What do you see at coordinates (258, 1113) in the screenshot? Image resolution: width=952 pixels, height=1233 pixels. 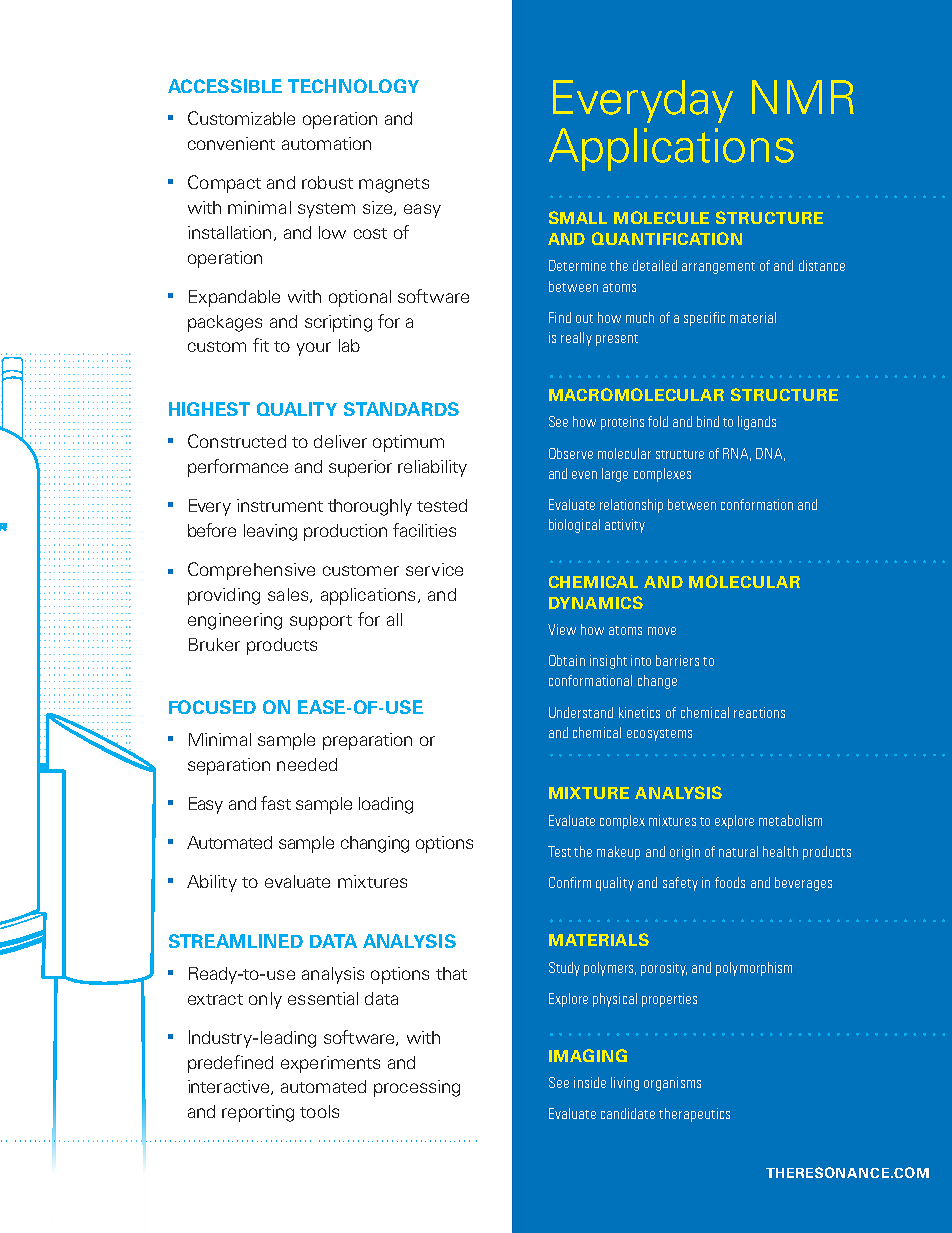 I see `reporting` at bounding box center [258, 1113].
